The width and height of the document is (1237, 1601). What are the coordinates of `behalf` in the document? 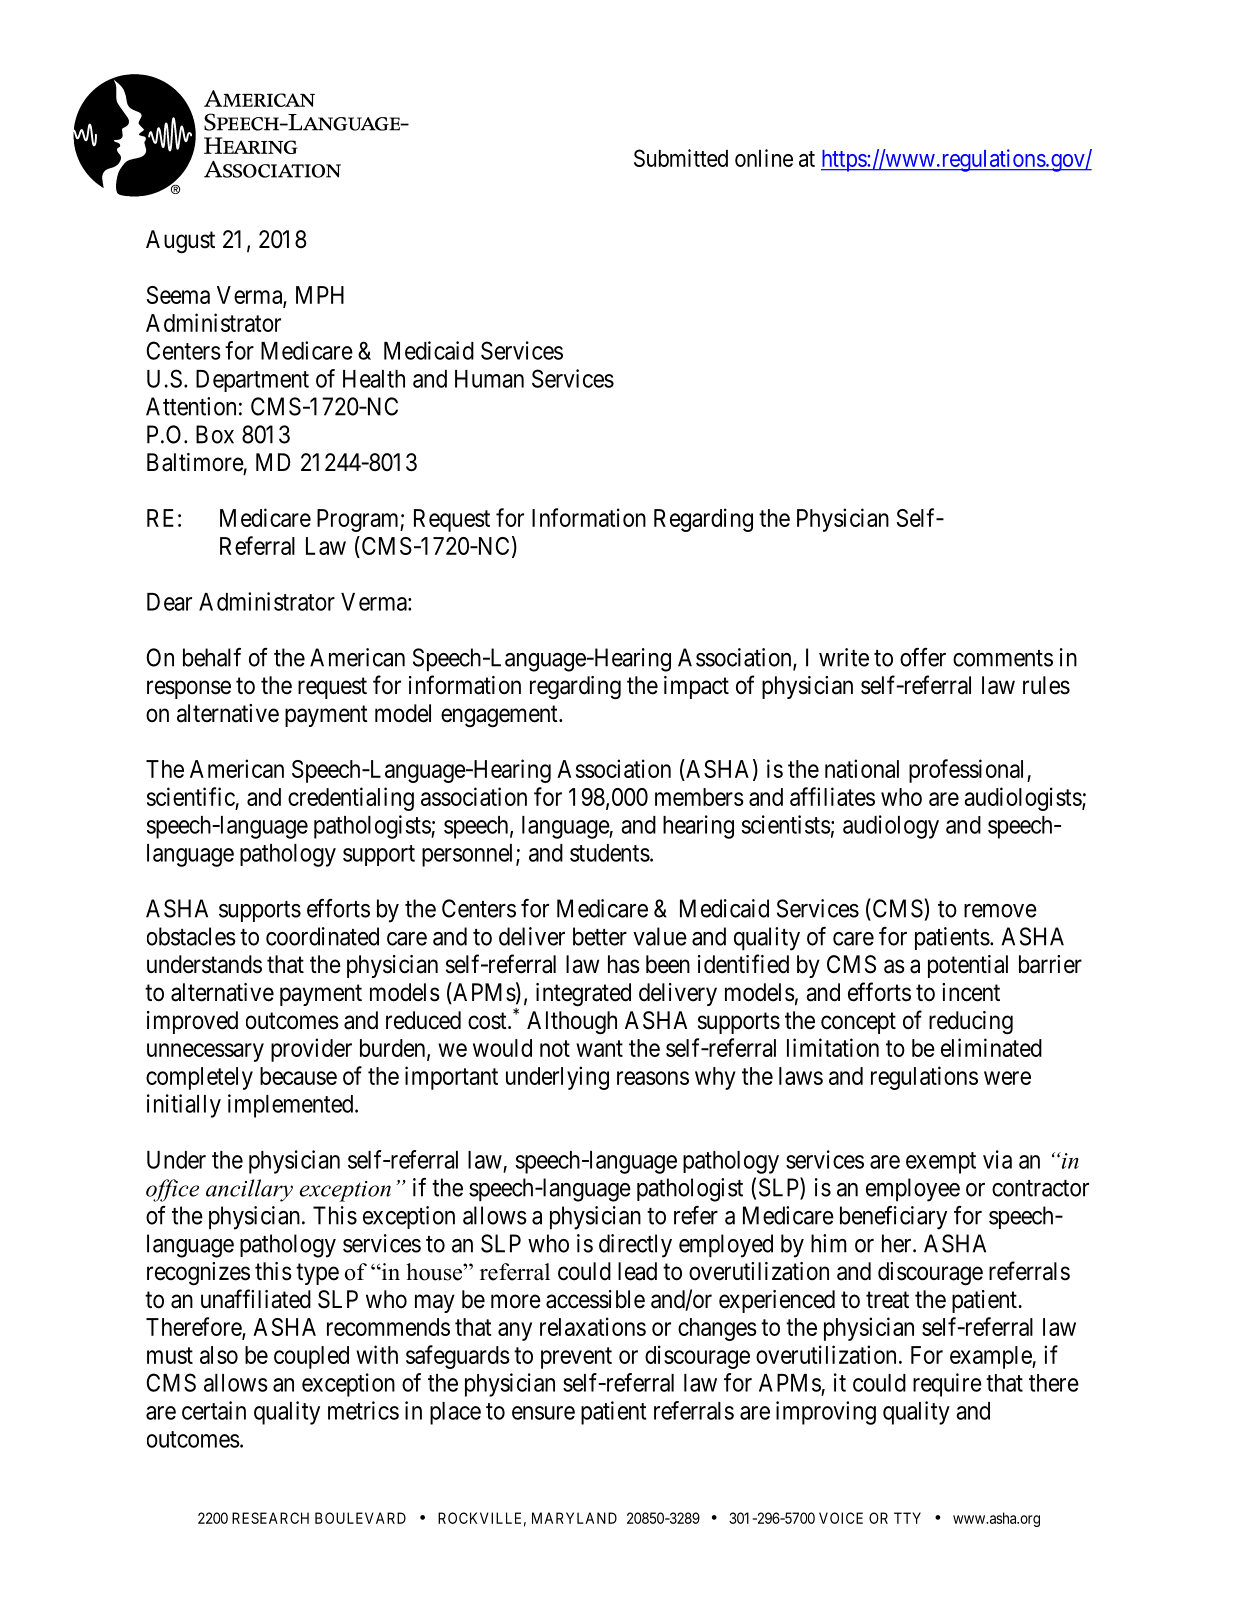 It's located at (212, 657).
